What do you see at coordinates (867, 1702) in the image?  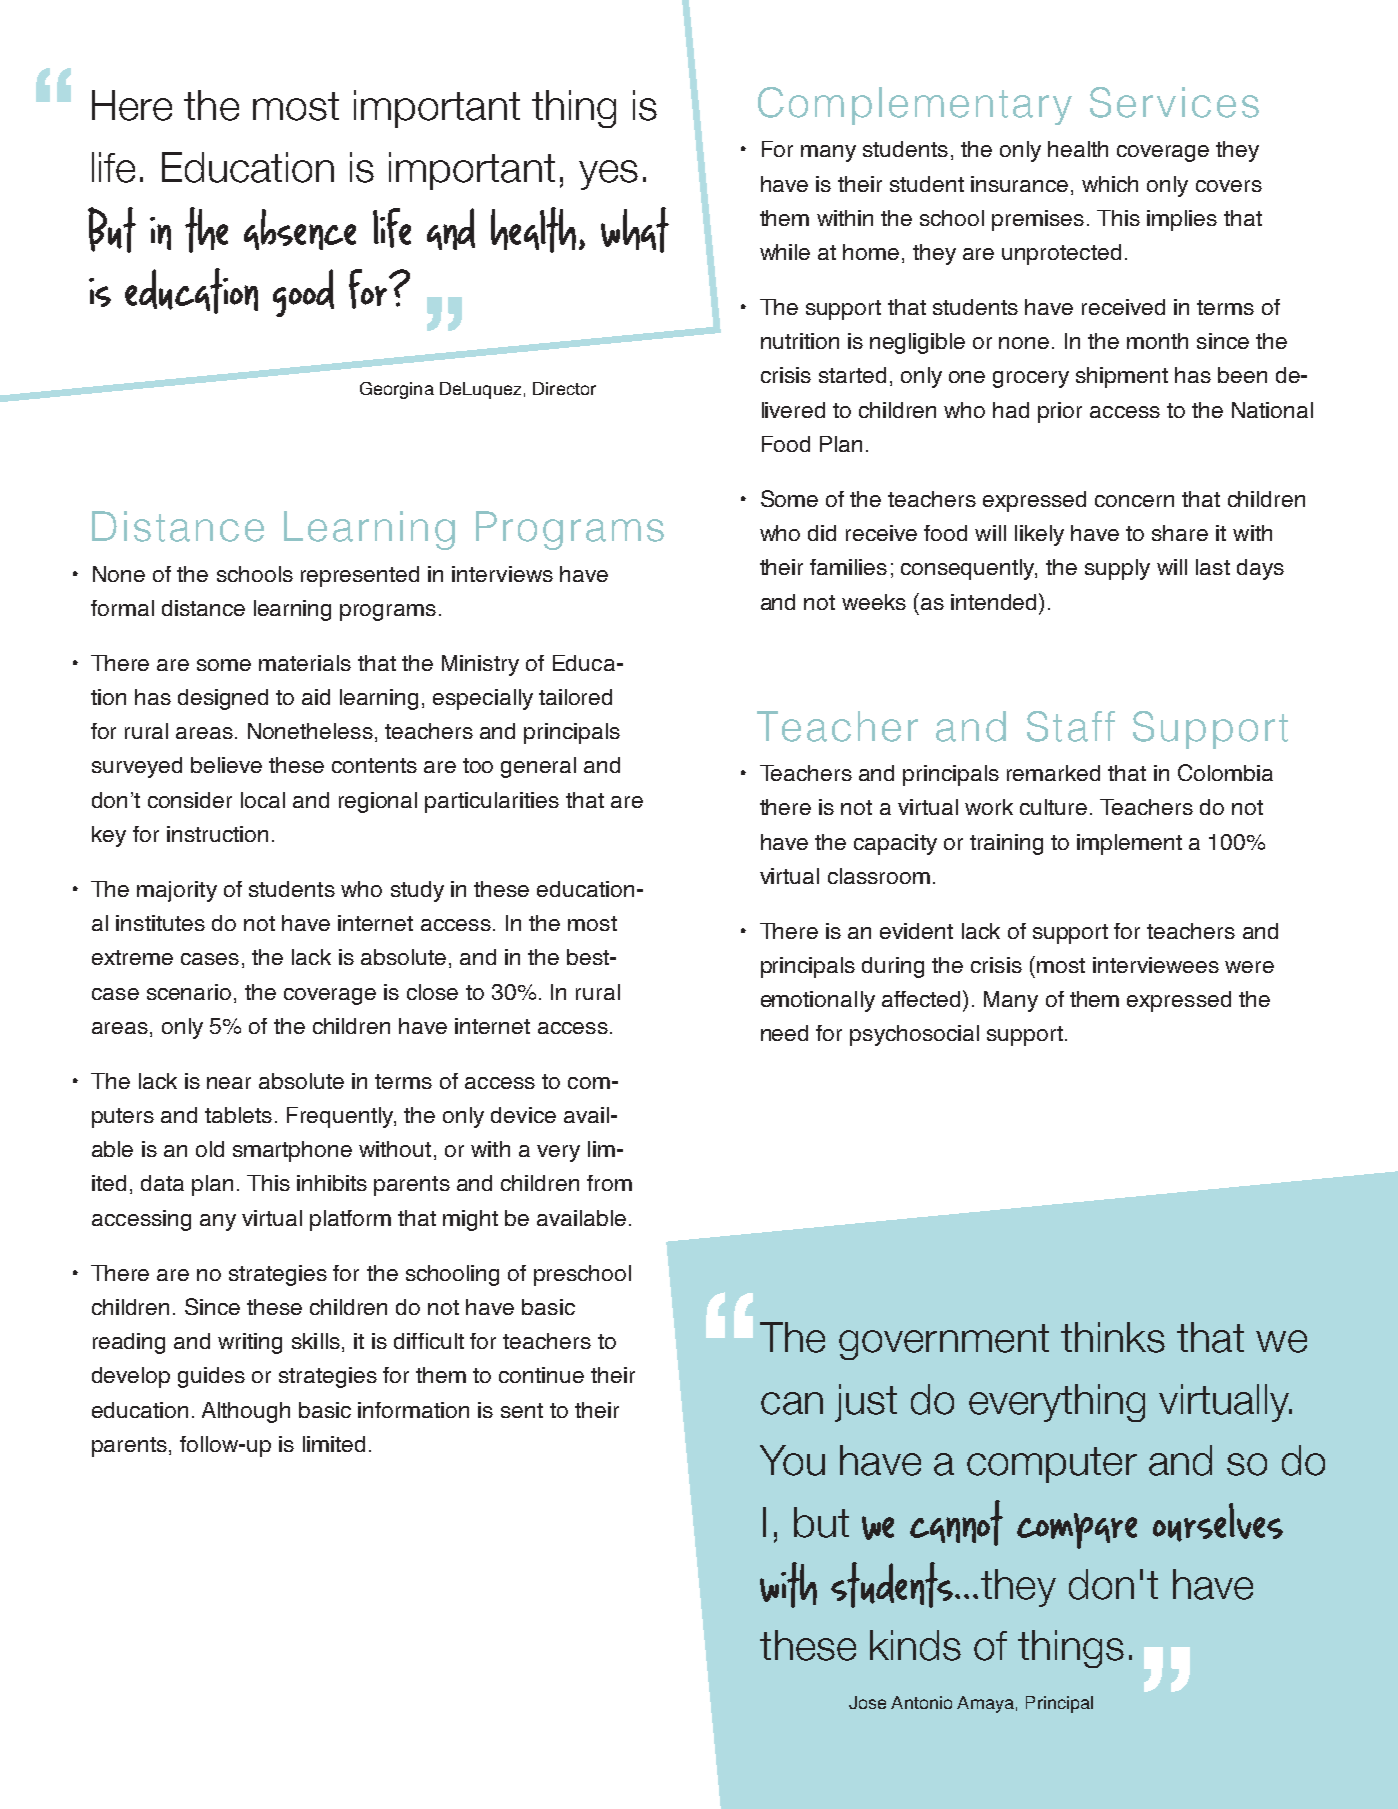 I see `Jose` at bounding box center [867, 1702].
